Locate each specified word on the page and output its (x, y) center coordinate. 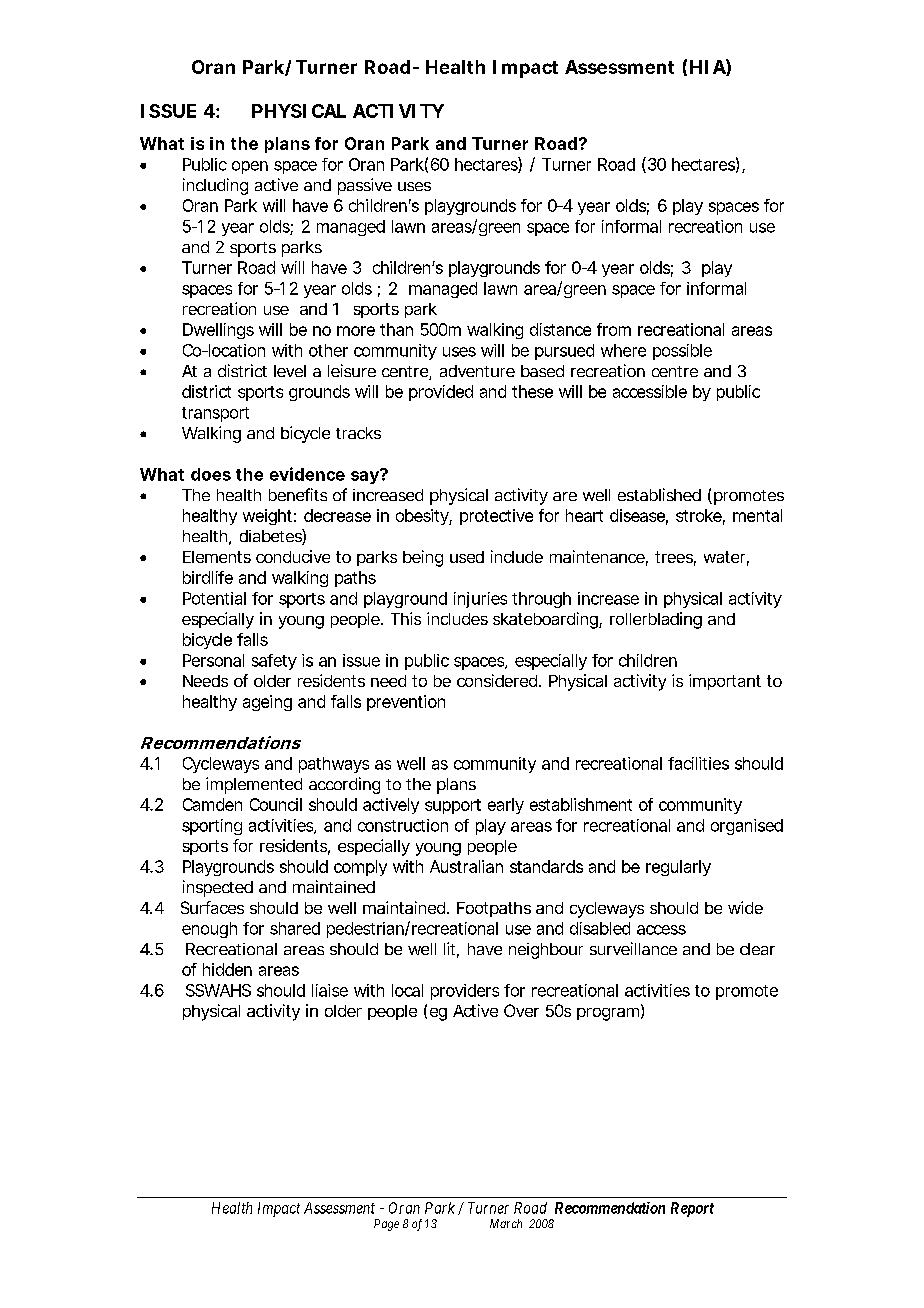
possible (682, 352)
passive (365, 186)
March (506, 1223)
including (215, 186)
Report (692, 1209)
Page (386, 1225)
